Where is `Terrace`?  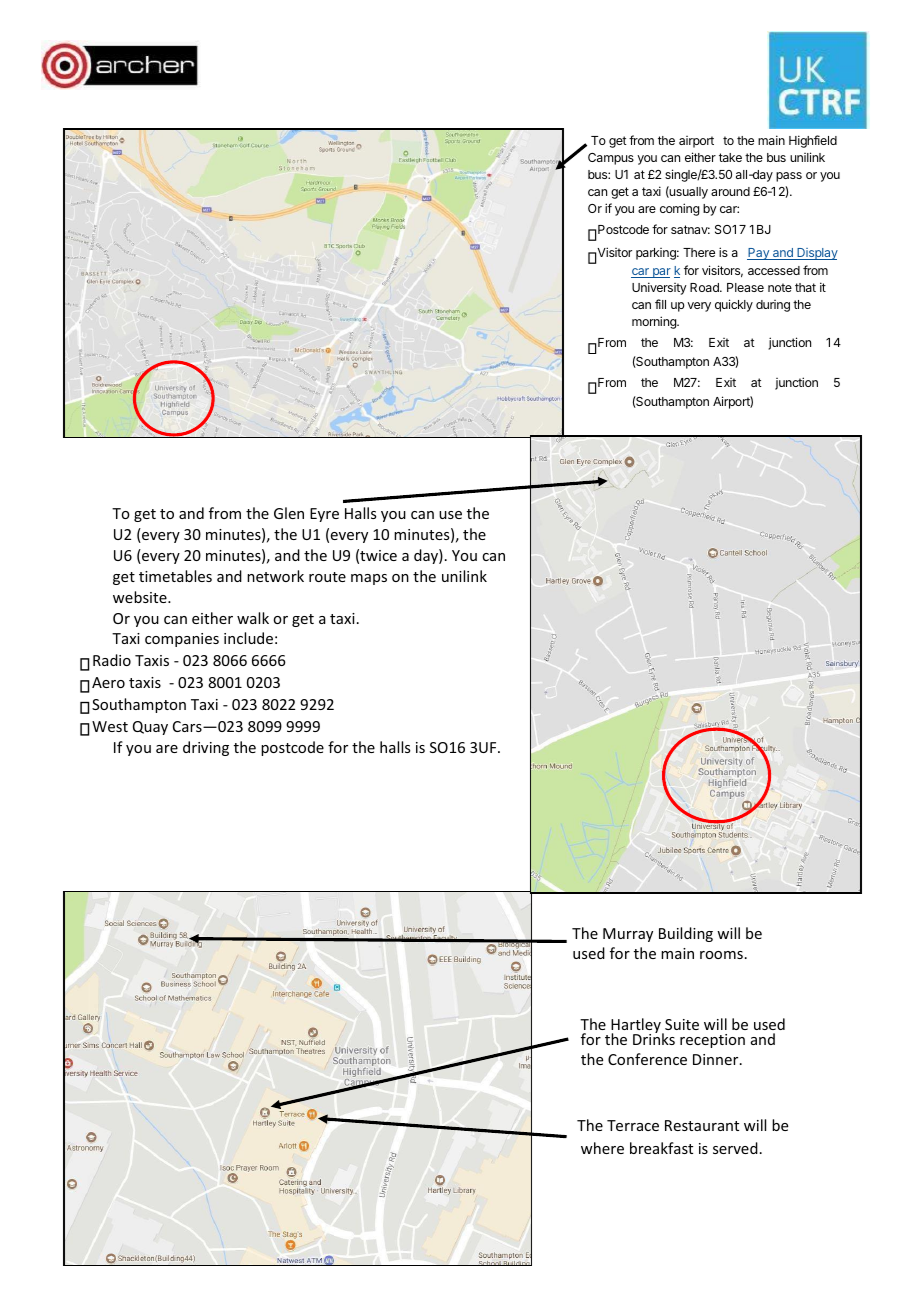 Terrace is located at coordinates (633, 1125).
